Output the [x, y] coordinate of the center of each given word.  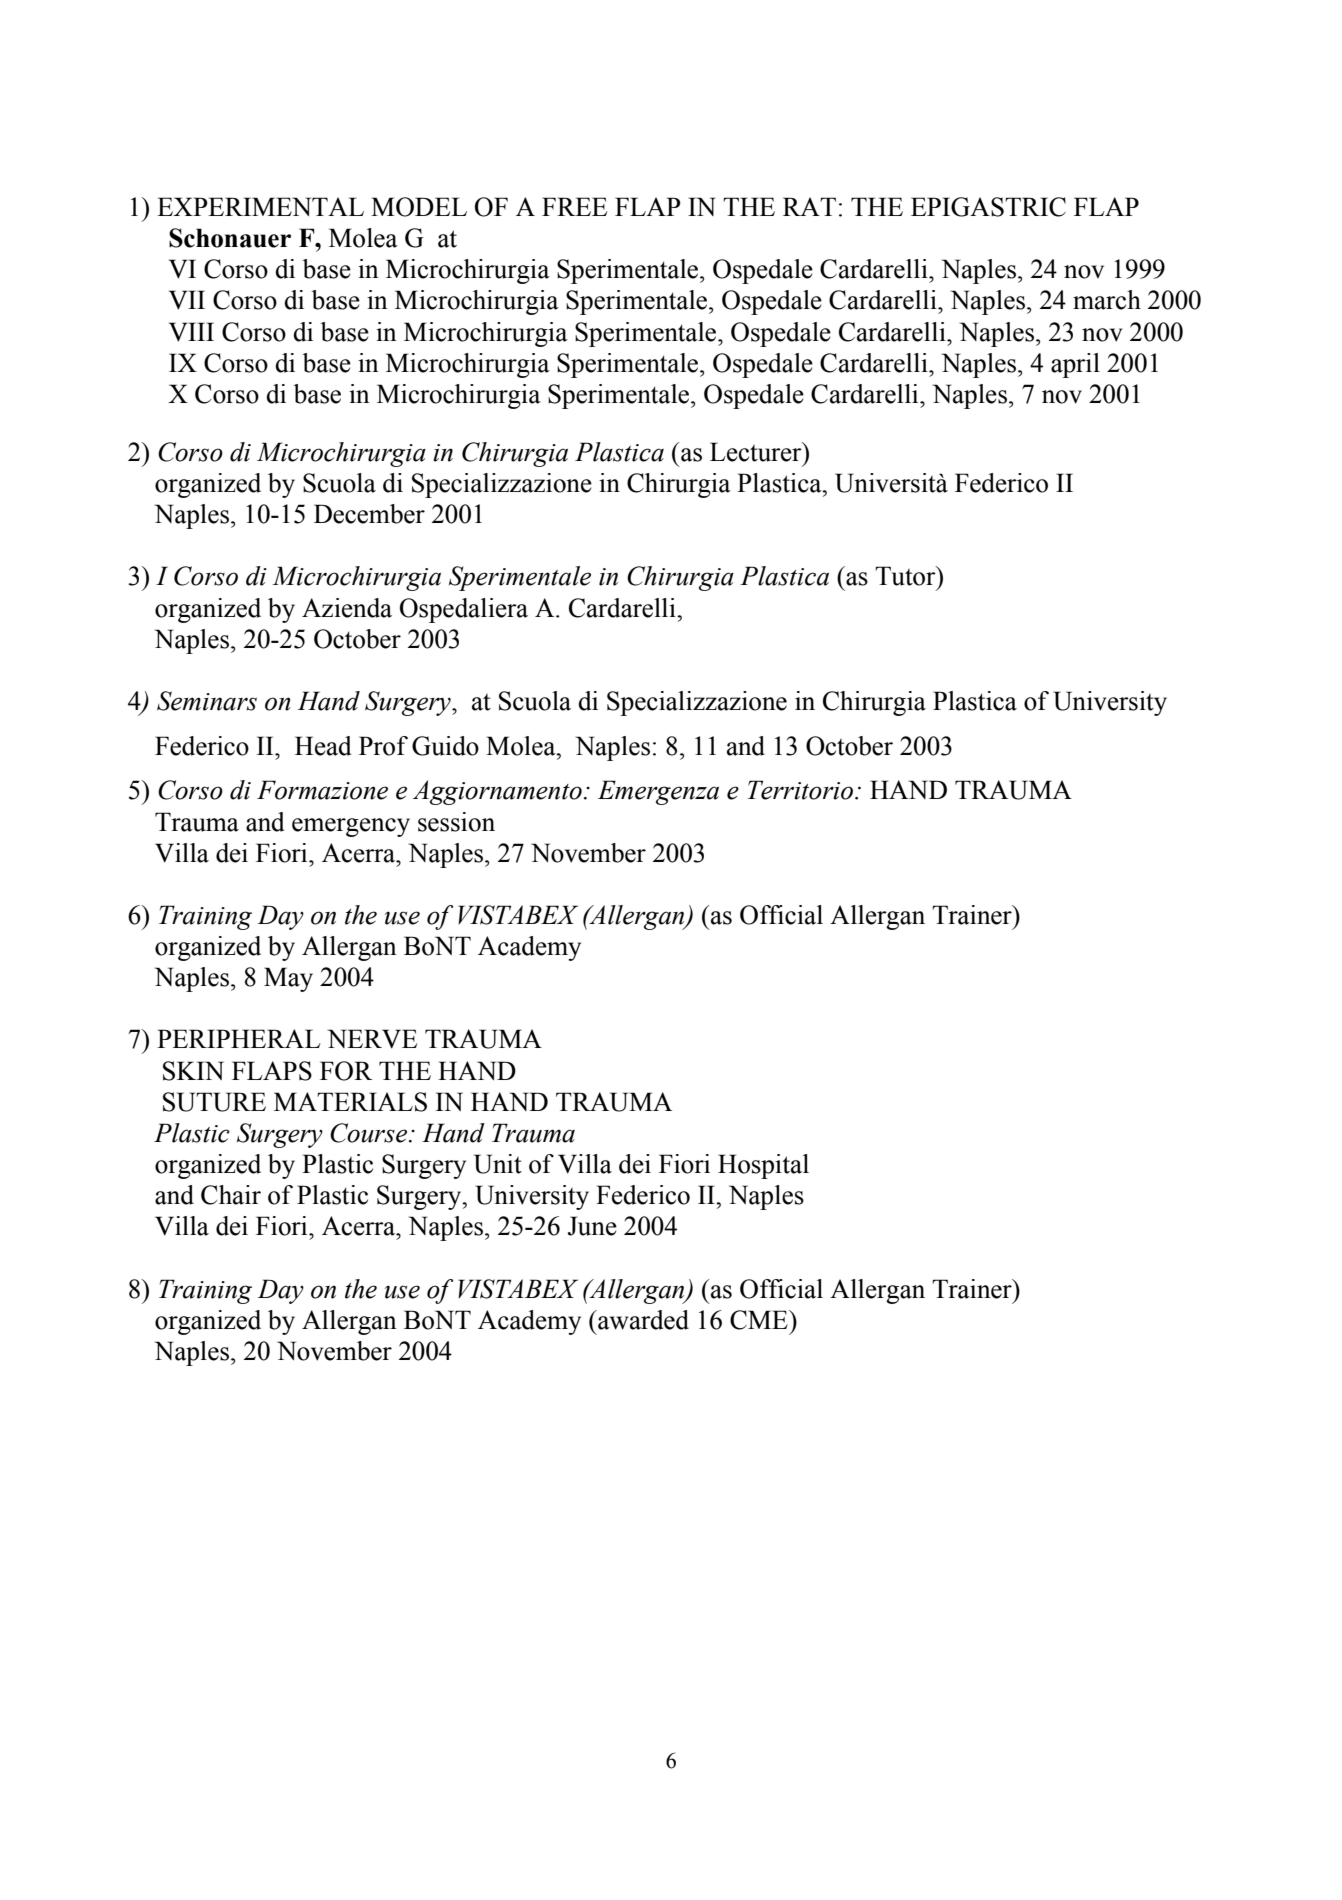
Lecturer [757, 452]
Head [323, 746]
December [369, 514]
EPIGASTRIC [988, 207]
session [456, 822]
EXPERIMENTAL [260, 206]
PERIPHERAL [239, 1038]
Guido [445, 746]
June [592, 1226]
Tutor [906, 576]
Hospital [763, 1166]
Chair [231, 1195]
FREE [574, 206]
